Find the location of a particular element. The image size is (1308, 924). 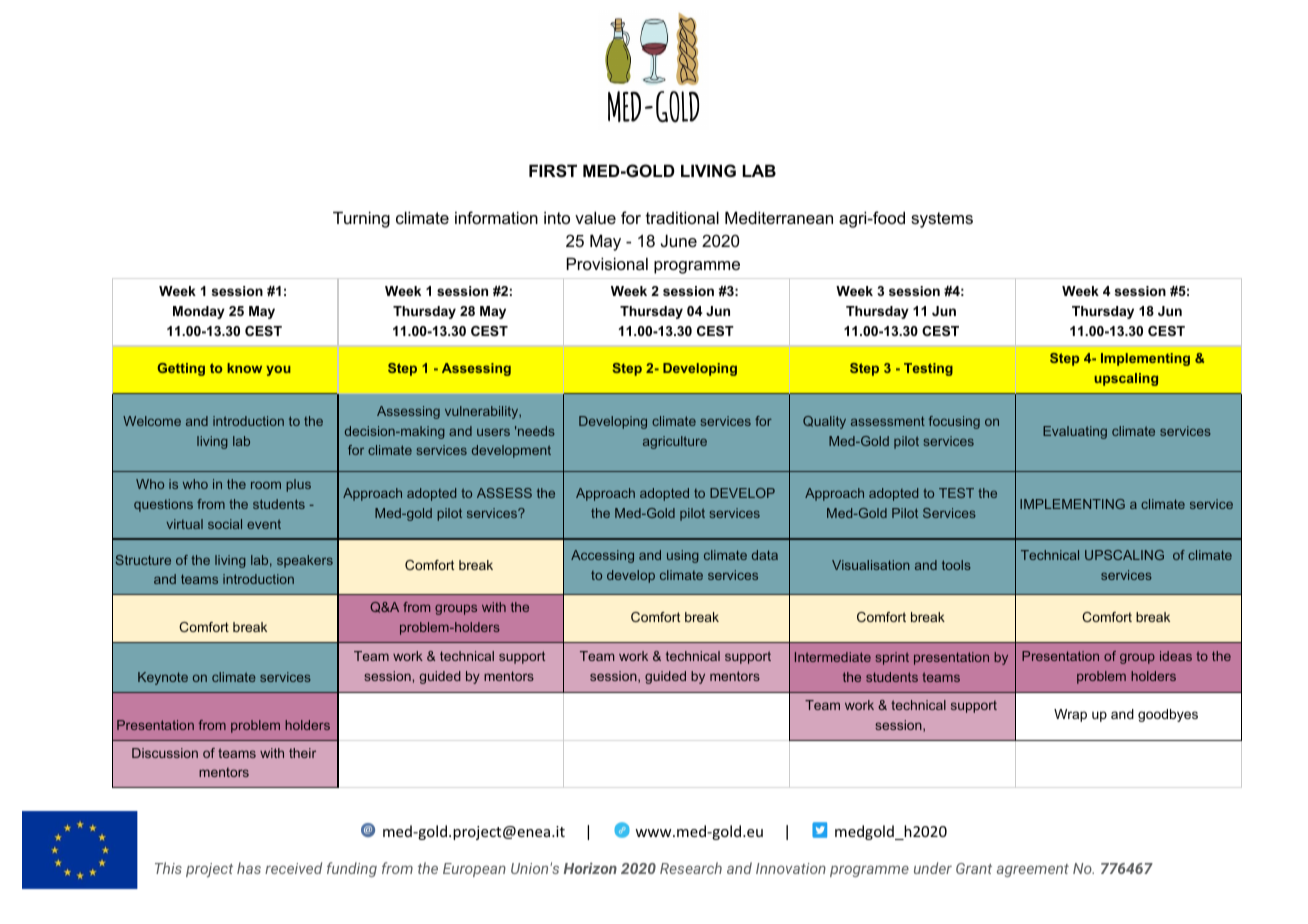

systems is located at coordinates (942, 220).
